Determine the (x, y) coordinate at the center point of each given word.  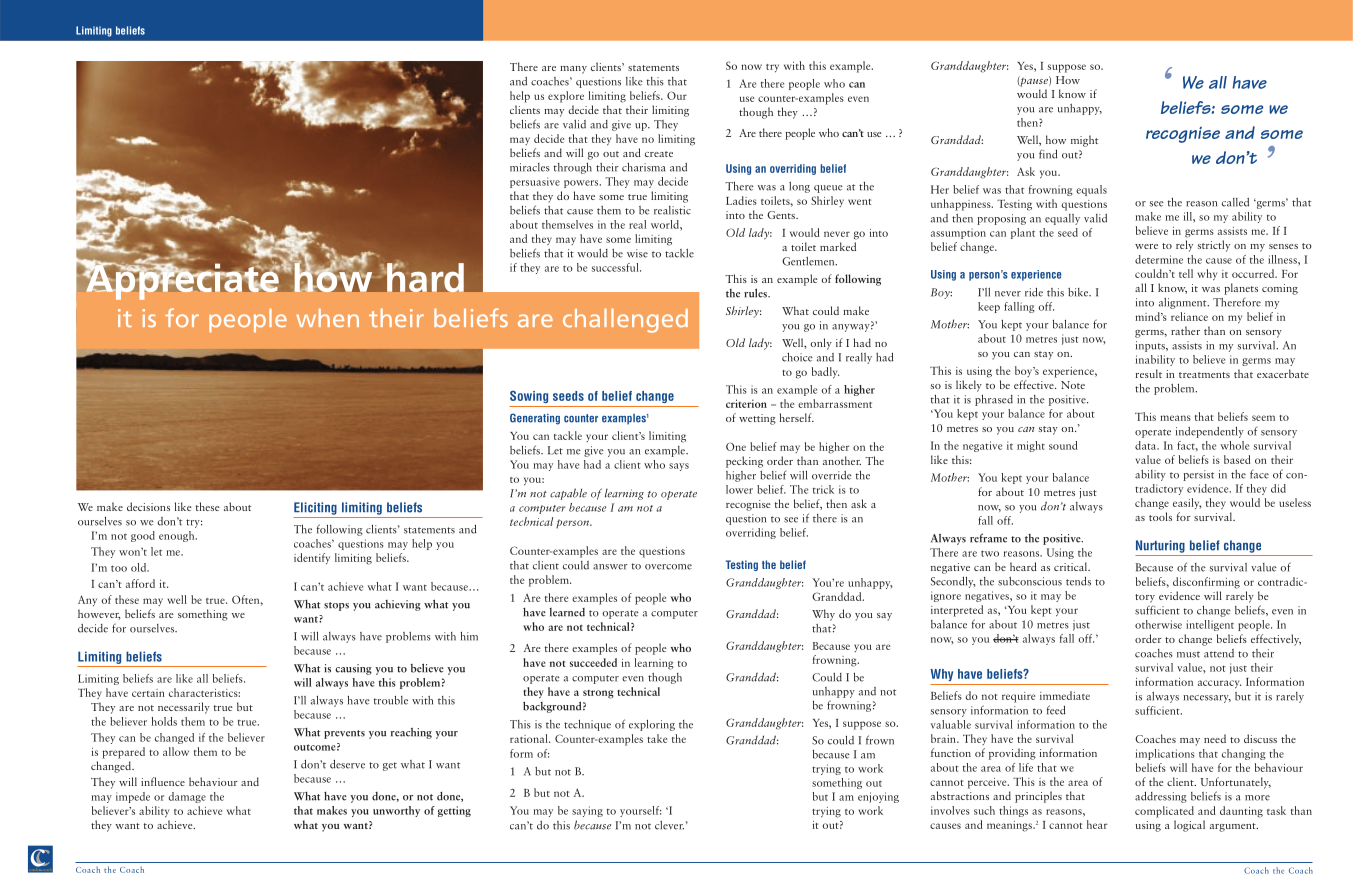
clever (669, 825)
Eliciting (315, 508)
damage (187, 797)
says (679, 467)
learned (567, 612)
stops (336, 606)
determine (1159, 259)
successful (616, 267)
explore (566, 97)
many (573, 70)
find (1048, 154)
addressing (1161, 797)
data (1147, 445)
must (1188, 654)
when (327, 318)
